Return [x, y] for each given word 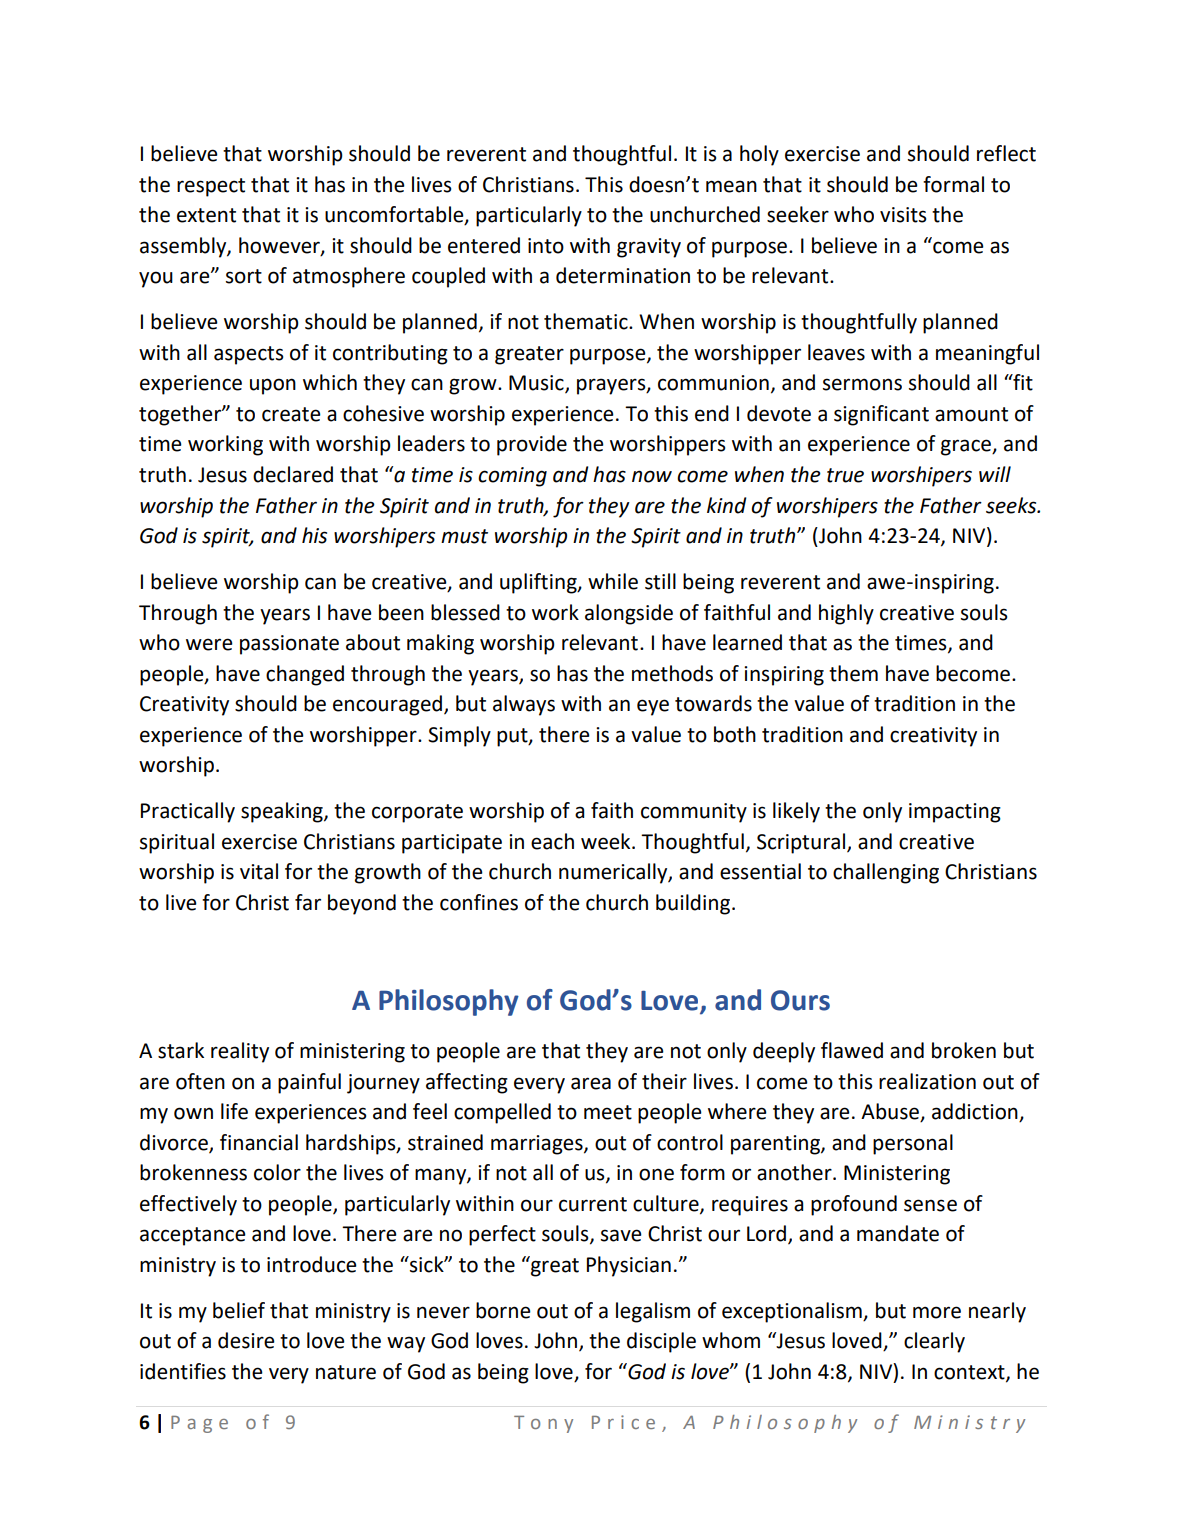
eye [653, 707]
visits [903, 215]
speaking [283, 812]
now [652, 476]
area [591, 1083]
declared [293, 474]
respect [211, 187]
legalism [653, 1312]
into [546, 246]
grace [967, 447]
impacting [955, 813]
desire [246, 1340]
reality [240, 1052]
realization [927, 1081]
